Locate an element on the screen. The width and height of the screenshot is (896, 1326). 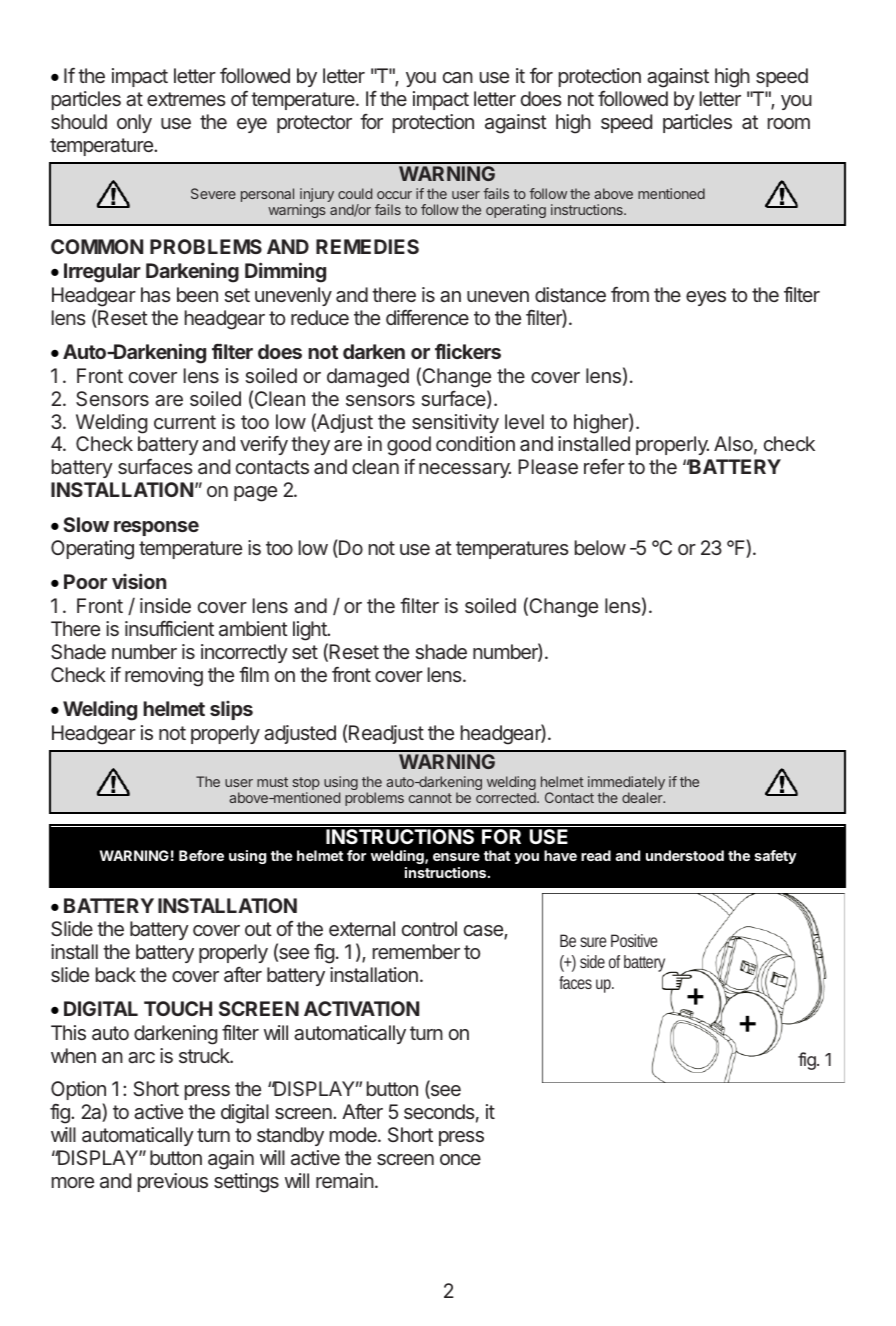
current is located at coordinates (185, 422).
